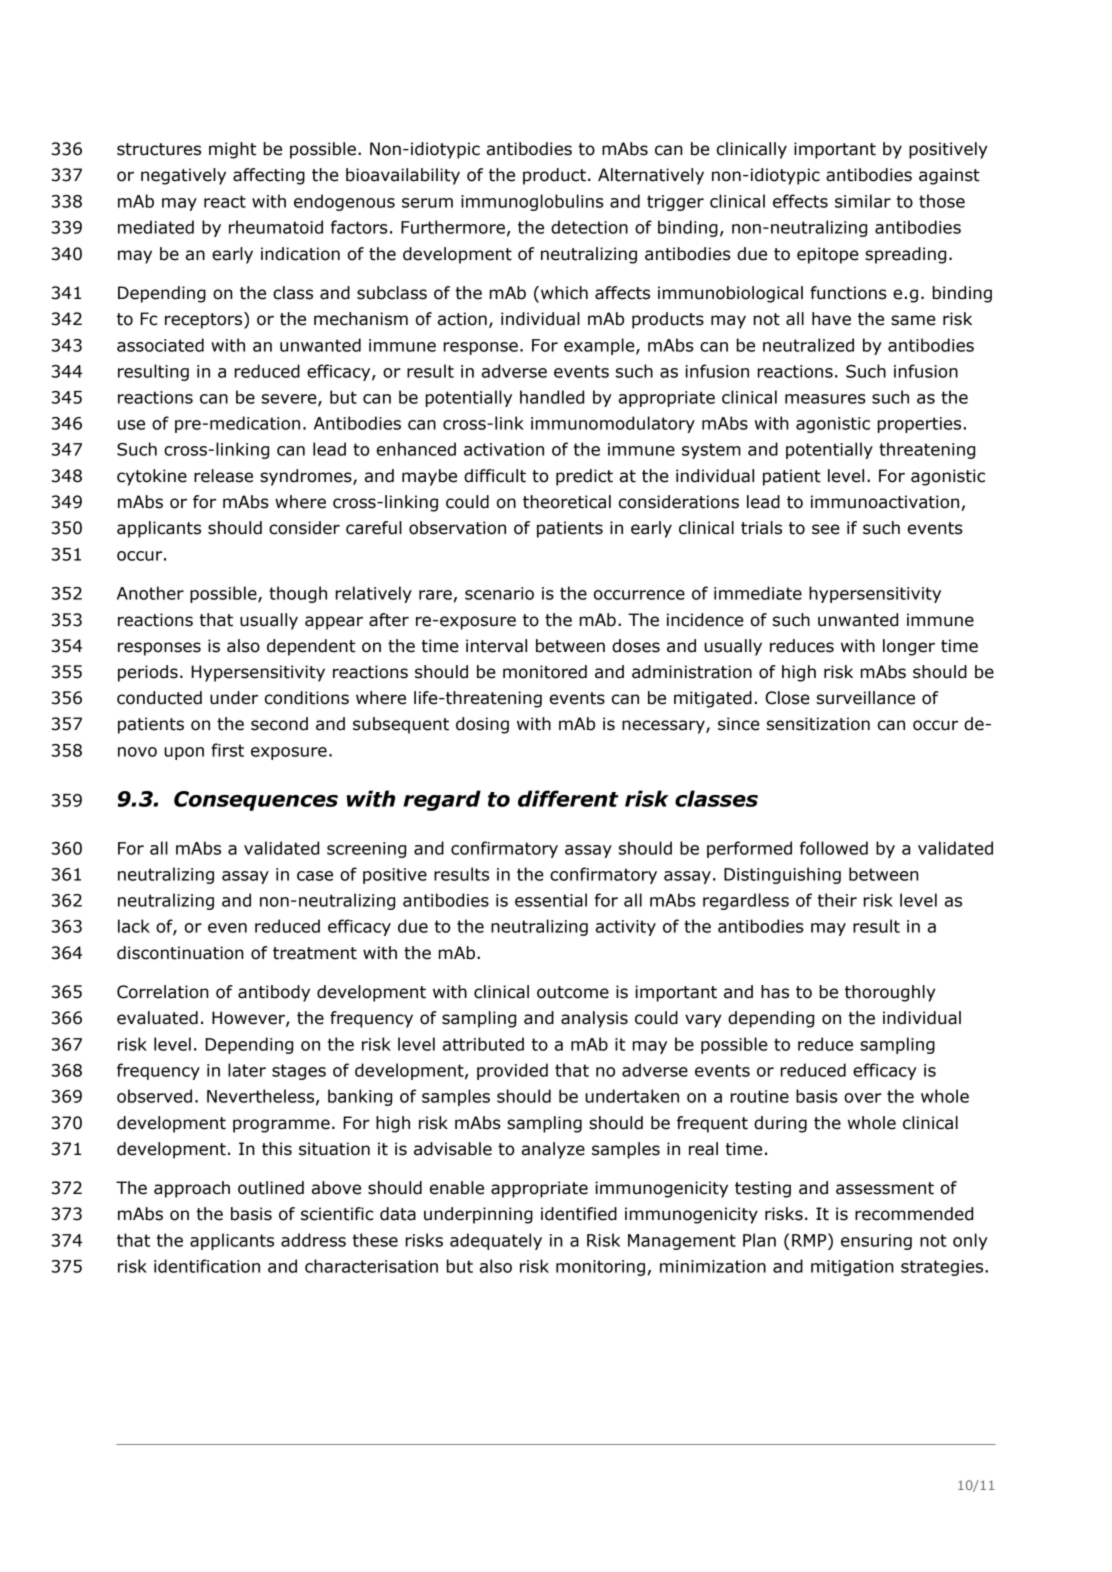 This screenshot has width=1112, height=1572. I want to click on affecting, so click(269, 176).
